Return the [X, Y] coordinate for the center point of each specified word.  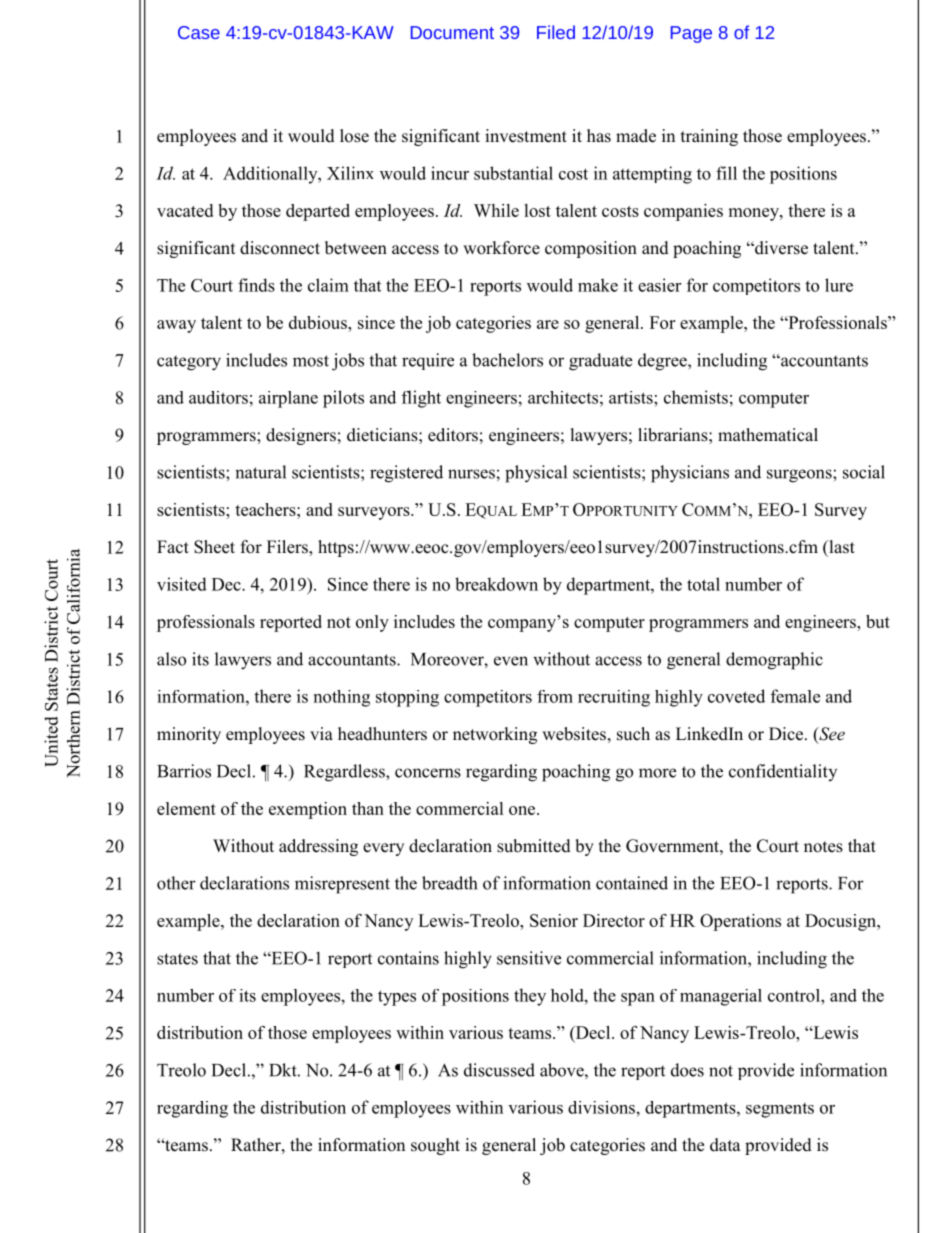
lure [839, 285]
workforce [501, 248]
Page [691, 34]
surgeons [800, 476]
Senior [554, 920]
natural [260, 472]
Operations [740, 922]
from [555, 696]
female [795, 696]
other [176, 883]
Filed [556, 32]
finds [256, 285]
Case [199, 32]
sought [435, 1146]
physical [536, 474]
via [321, 733]
